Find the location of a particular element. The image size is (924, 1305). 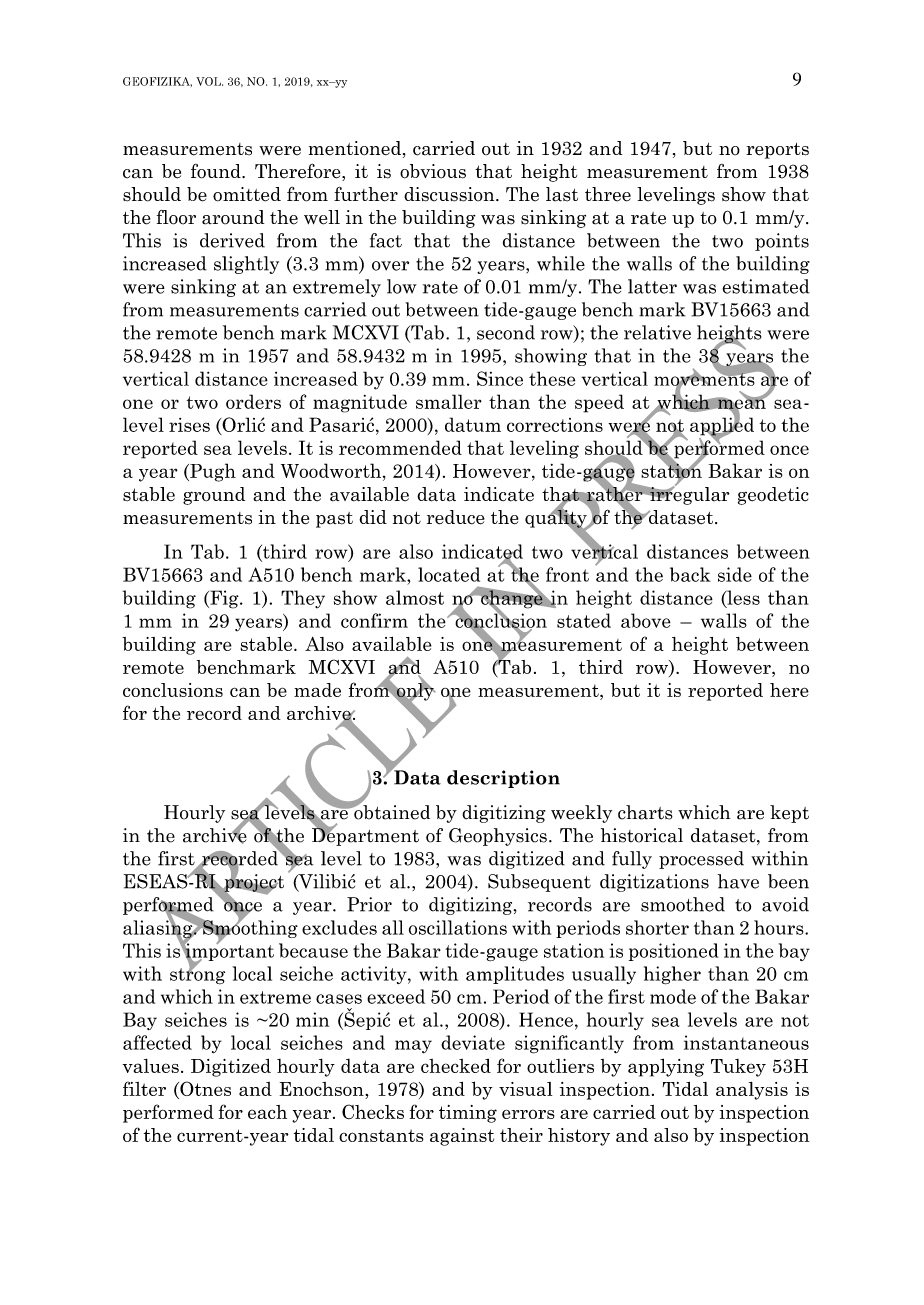

description is located at coordinates (503, 779).
